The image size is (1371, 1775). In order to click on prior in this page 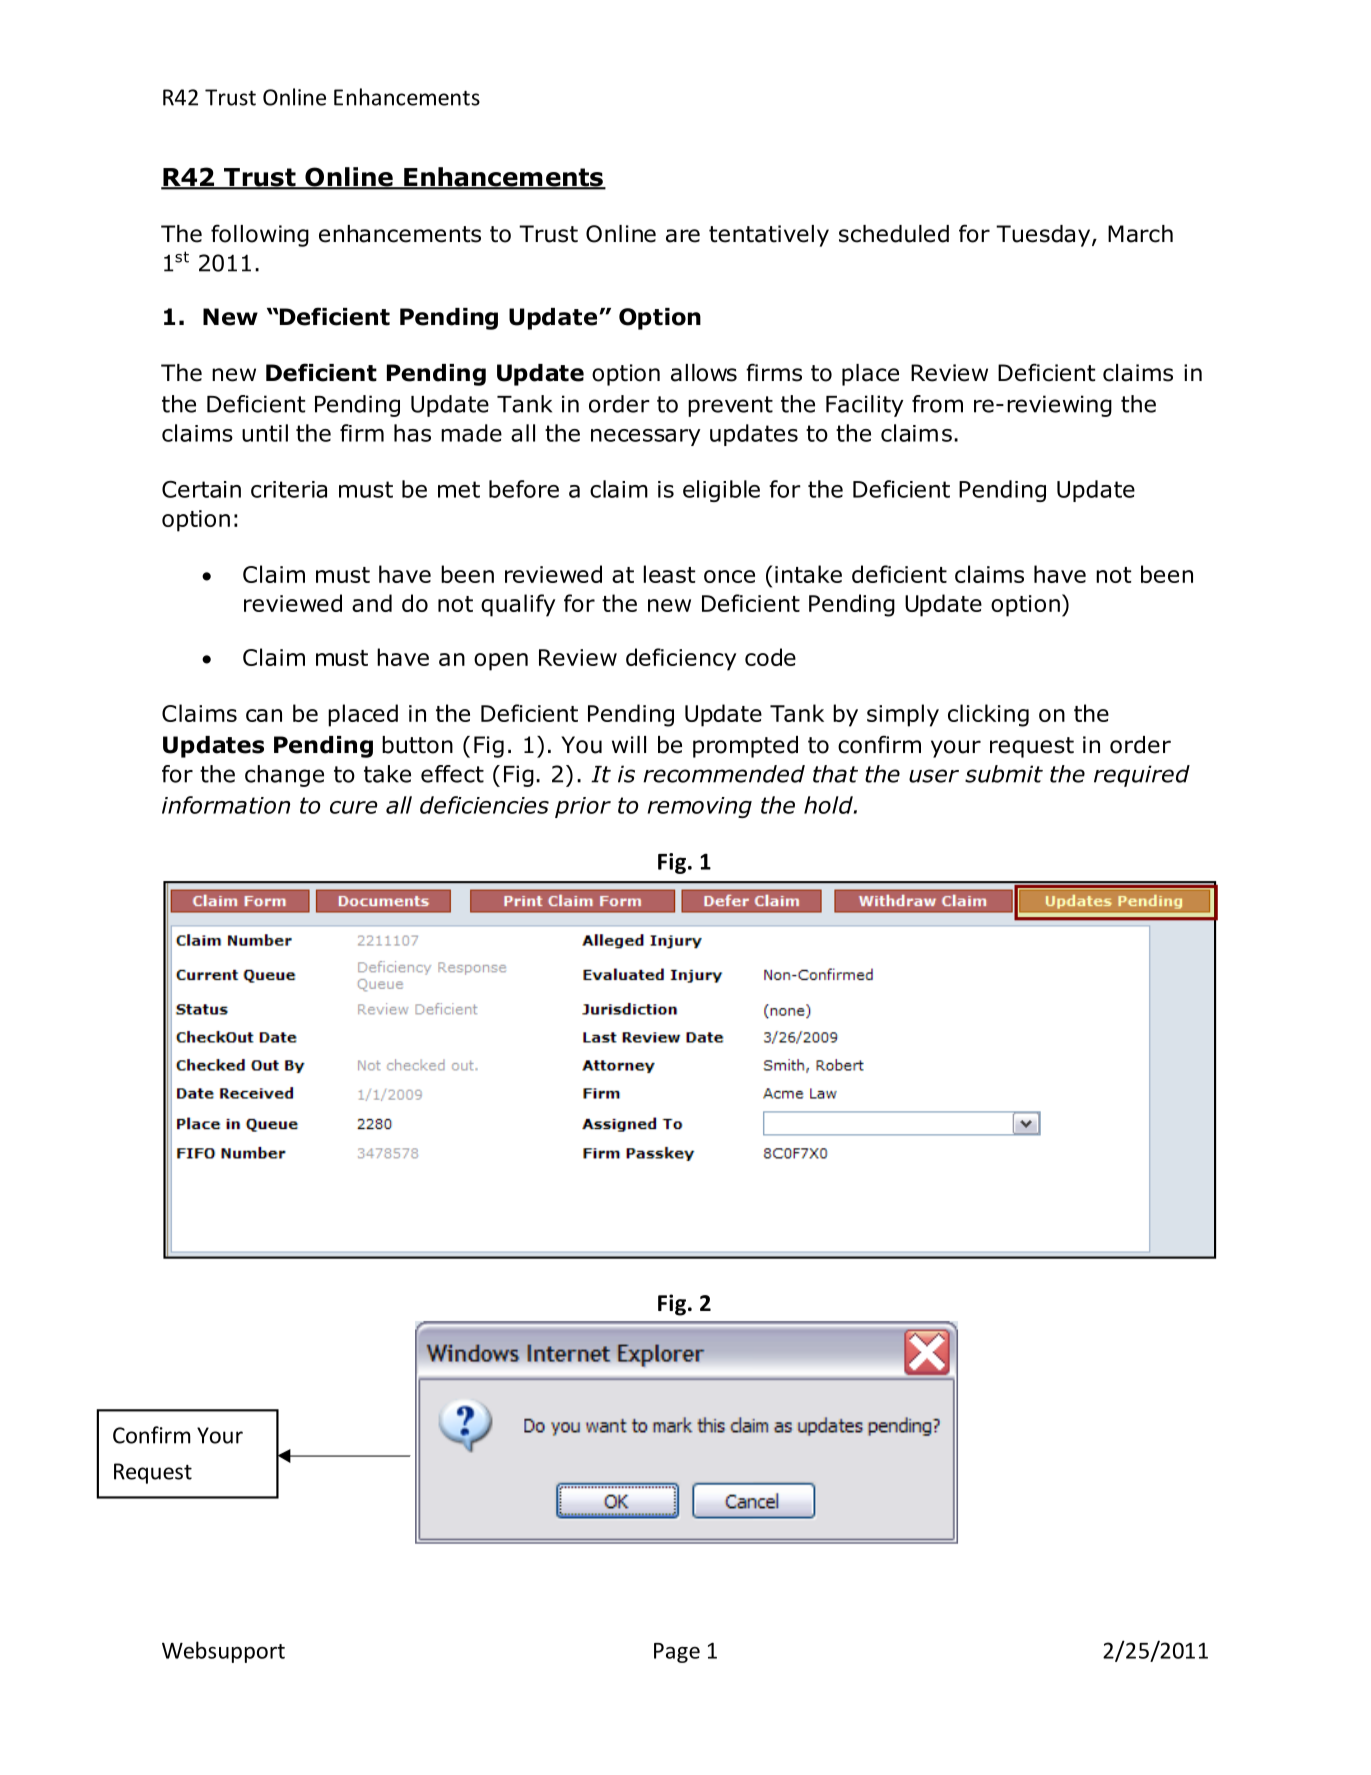, I will do `click(583, 807)`.
